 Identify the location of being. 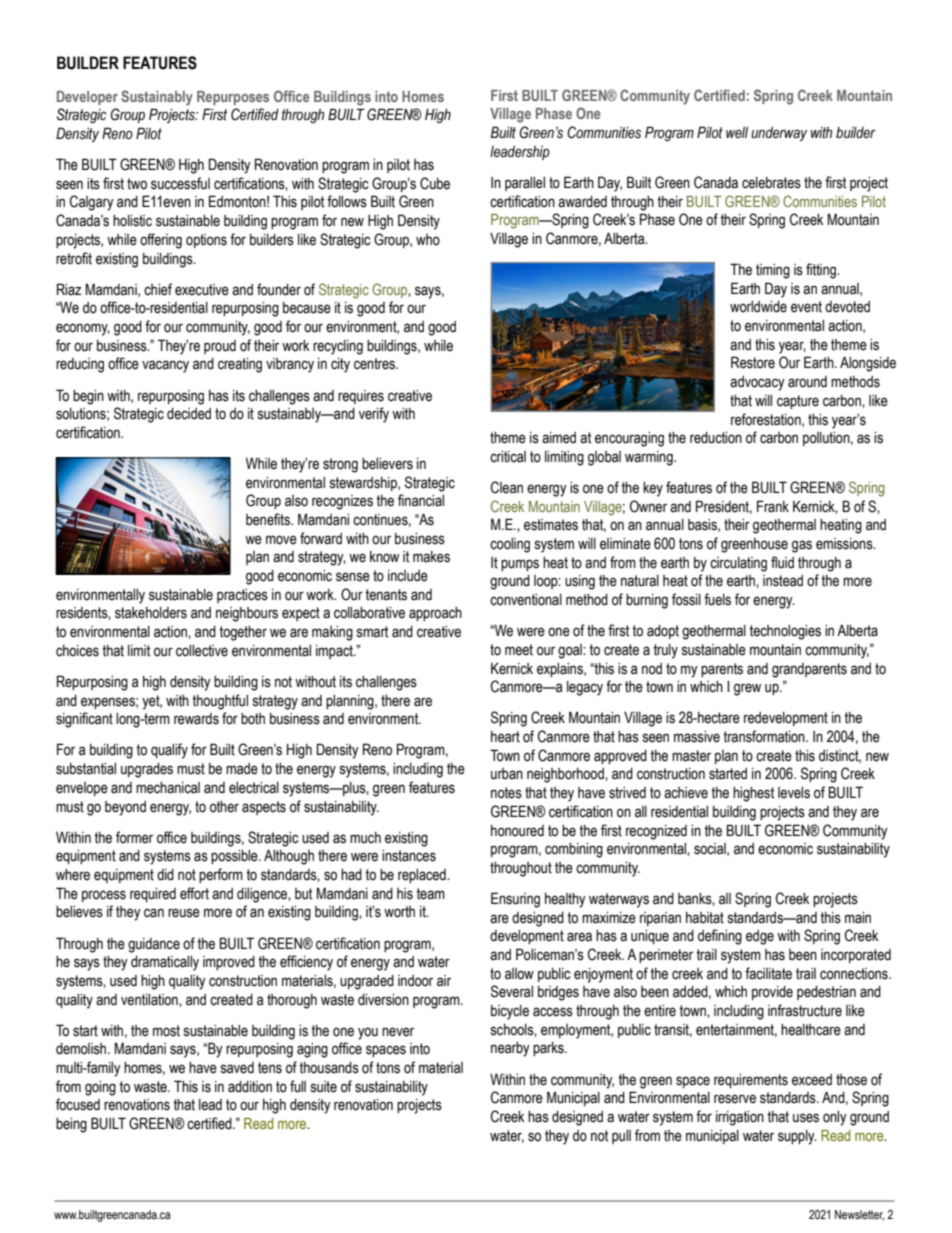
(71, 1125).
